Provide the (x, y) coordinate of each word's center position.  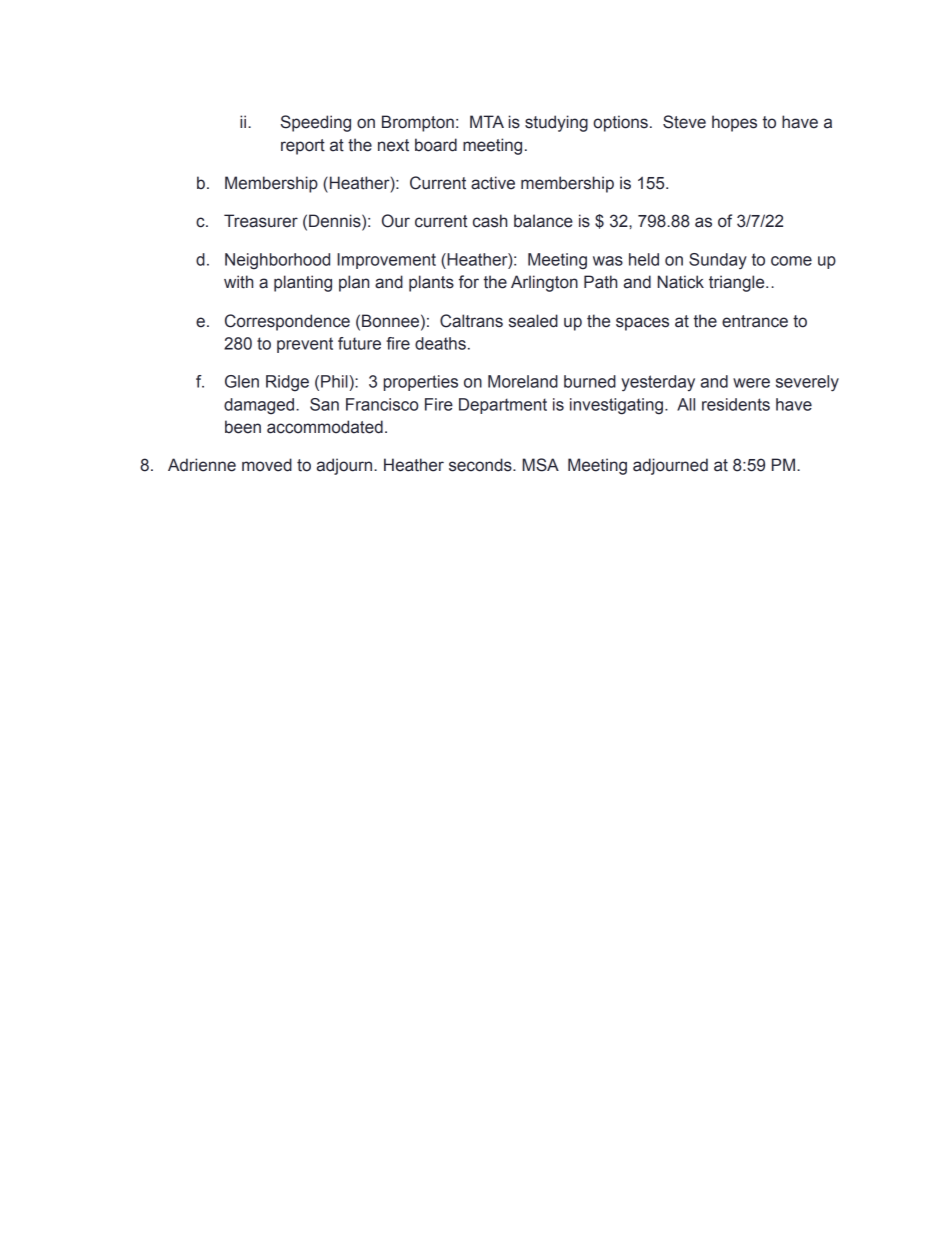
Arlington (544, 283)
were (751, 383)
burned (590, 381)
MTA (487, 121)
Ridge (287, 383)
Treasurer (261, 221)
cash (490, 221)
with (238, 282)
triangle (738, 283)
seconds (481, 465)
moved (267, 465)
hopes (734, 123)
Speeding (316, 123)
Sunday (718, 261)
